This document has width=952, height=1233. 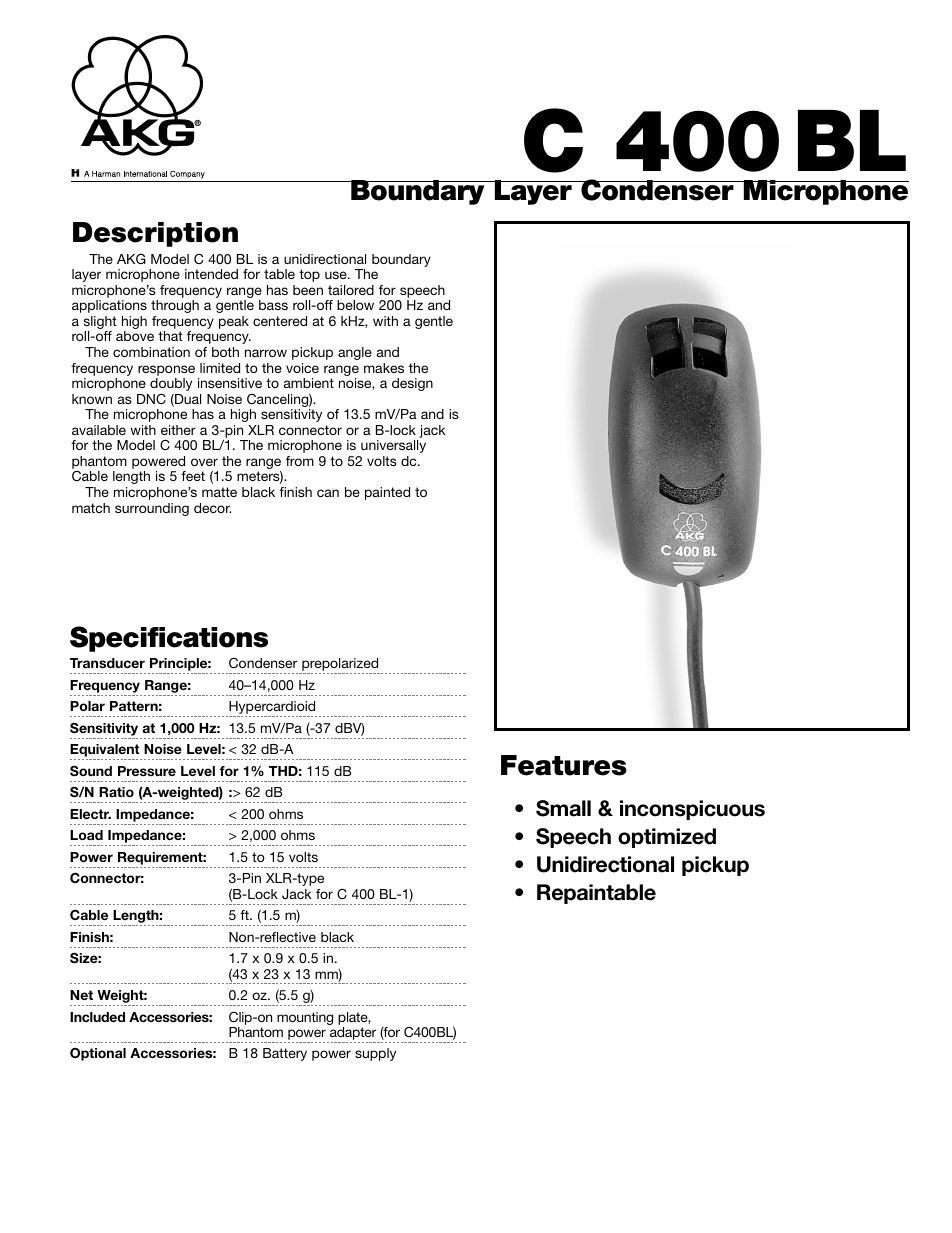 What do you see at coordinates (387, 493) in the document?
I see `painted` at bounding box center [387, 493].
